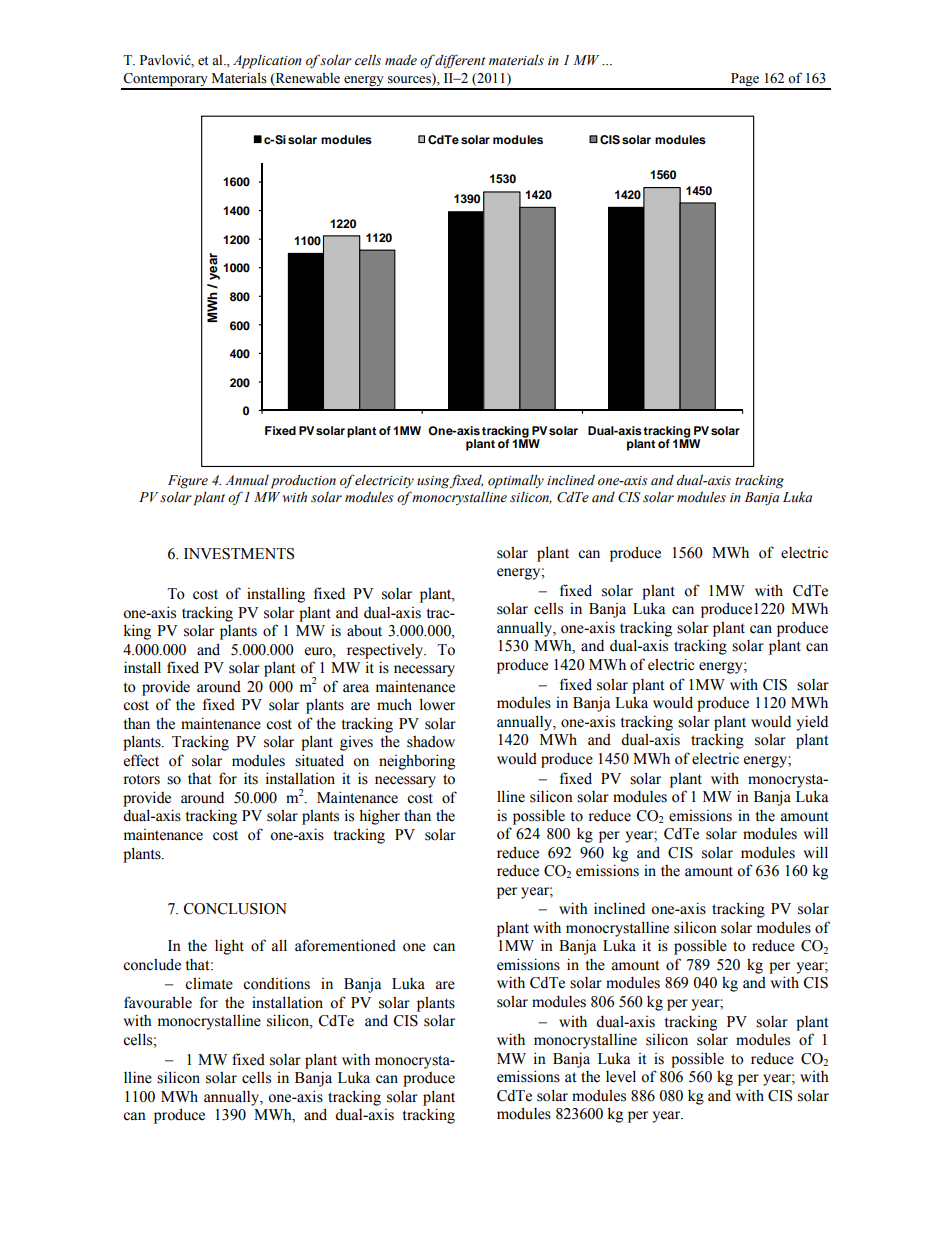 The height and width of the page is (1233, 952). I want to click on level, so click(621, 1076).
